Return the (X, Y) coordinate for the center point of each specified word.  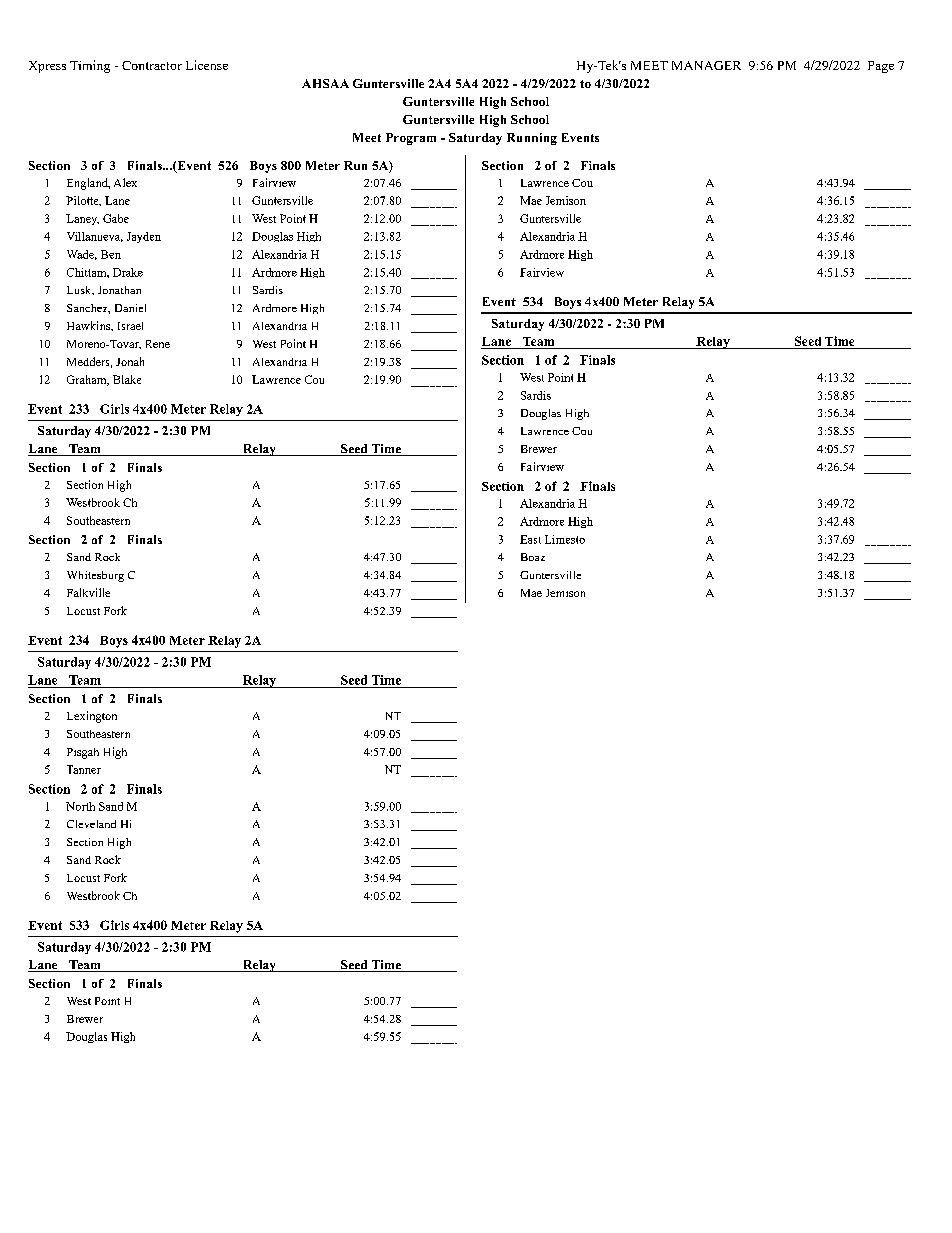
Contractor (152, 65)
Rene (158, 344)
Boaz (533, 557)
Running (532, 139)
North (80, 806)
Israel (130, 326)
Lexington (92, 717)
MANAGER (706, 65)
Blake (127, 379)
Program (411, 139)
